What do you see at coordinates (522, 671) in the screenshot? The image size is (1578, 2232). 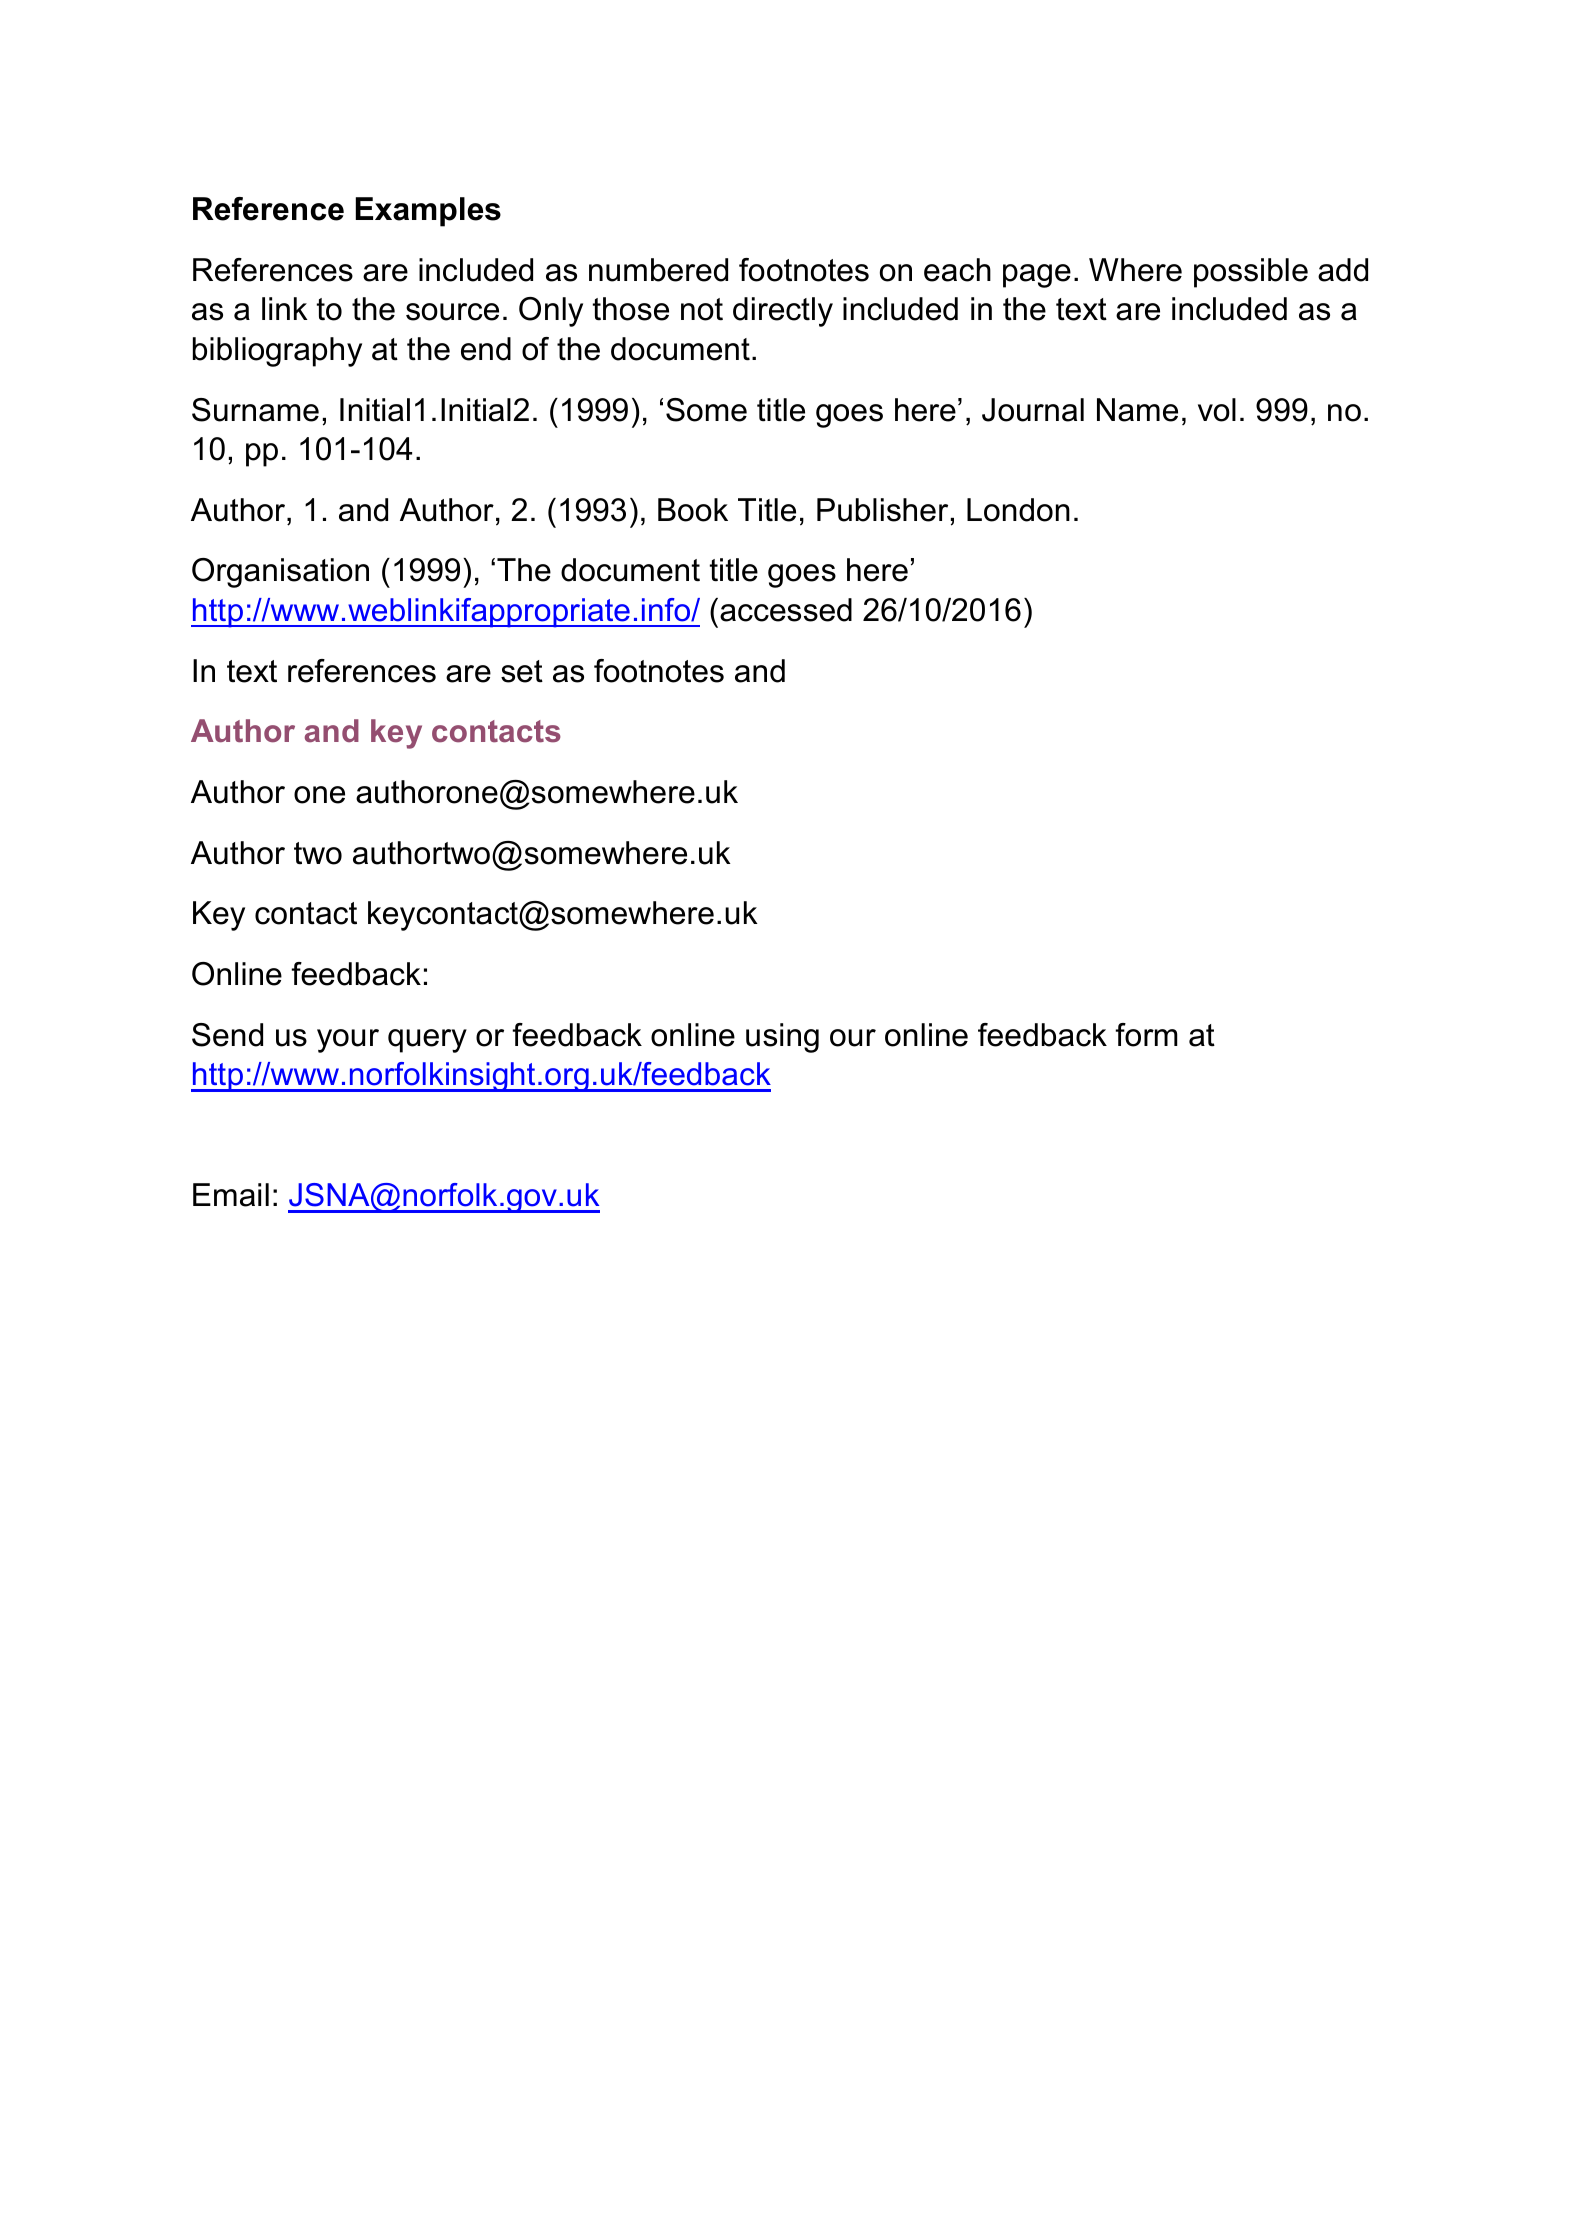 I see `set` at bounding box center [522, 671].
